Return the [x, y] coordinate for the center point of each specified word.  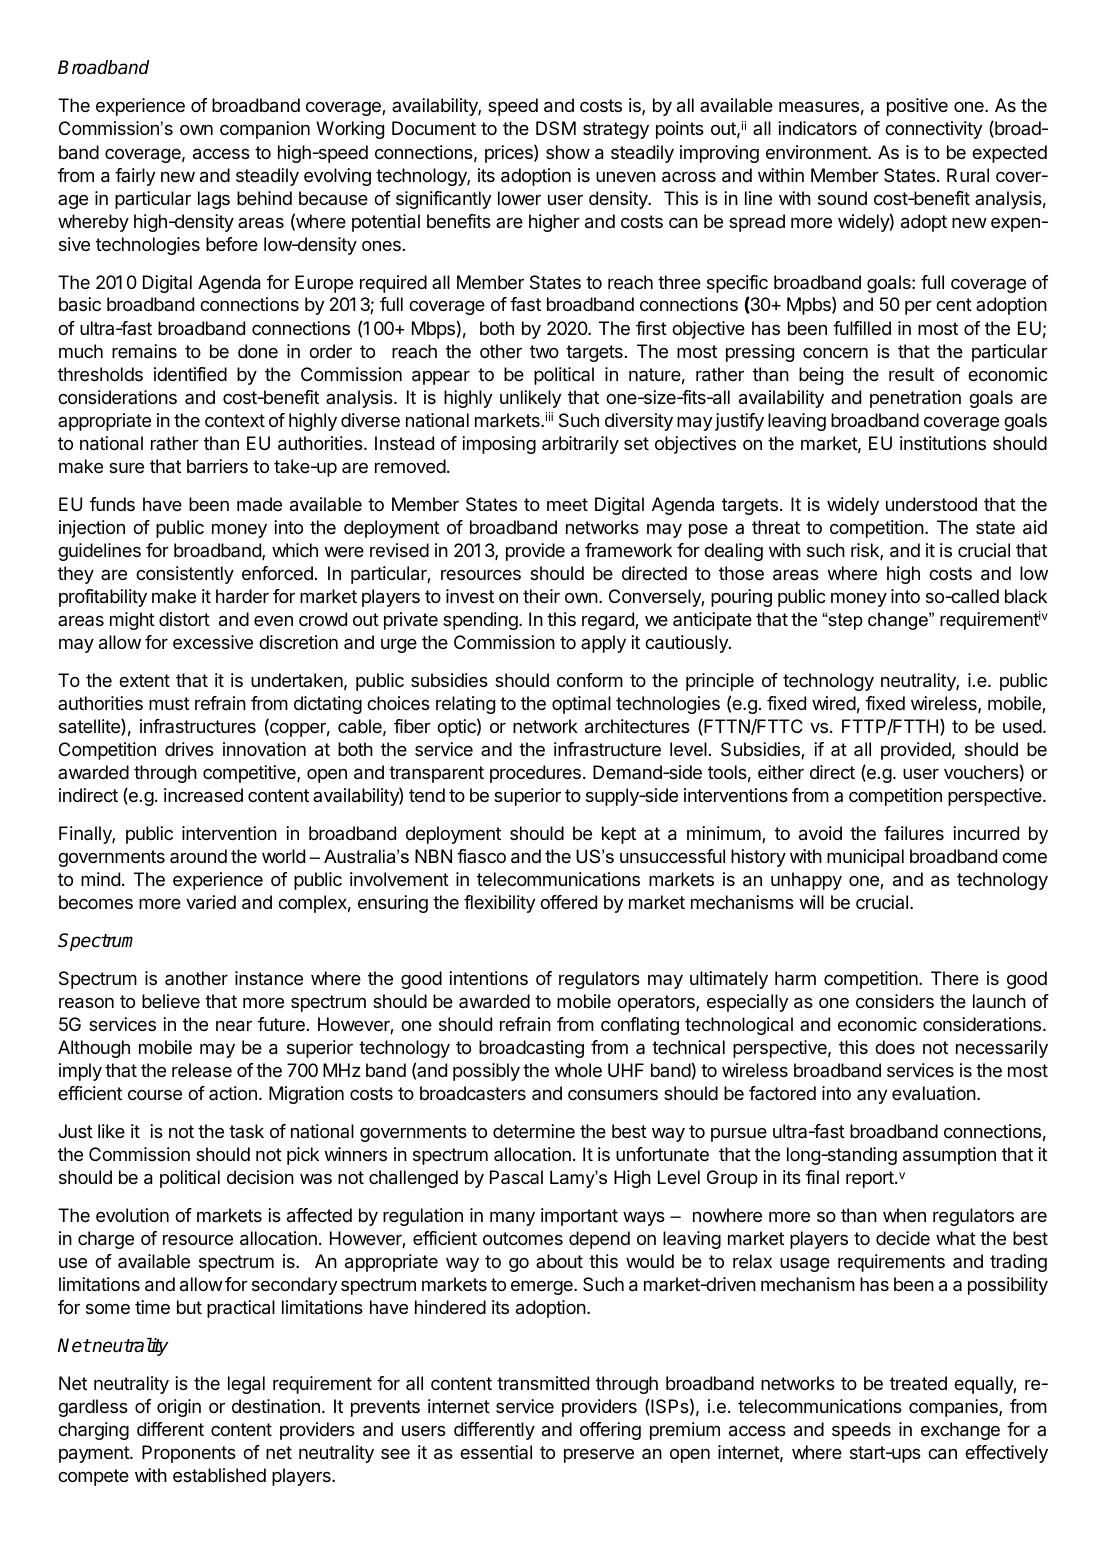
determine [534, 1131]
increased [203, 795]
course [155, 1094]
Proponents [189, 1454]
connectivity [933, 130]
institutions [943, 443]
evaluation [934, 1093]
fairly [135, 177]
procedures [535, 774]
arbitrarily [580, 445]
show [568, 152]
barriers [217, 466]
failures [914, 833]
